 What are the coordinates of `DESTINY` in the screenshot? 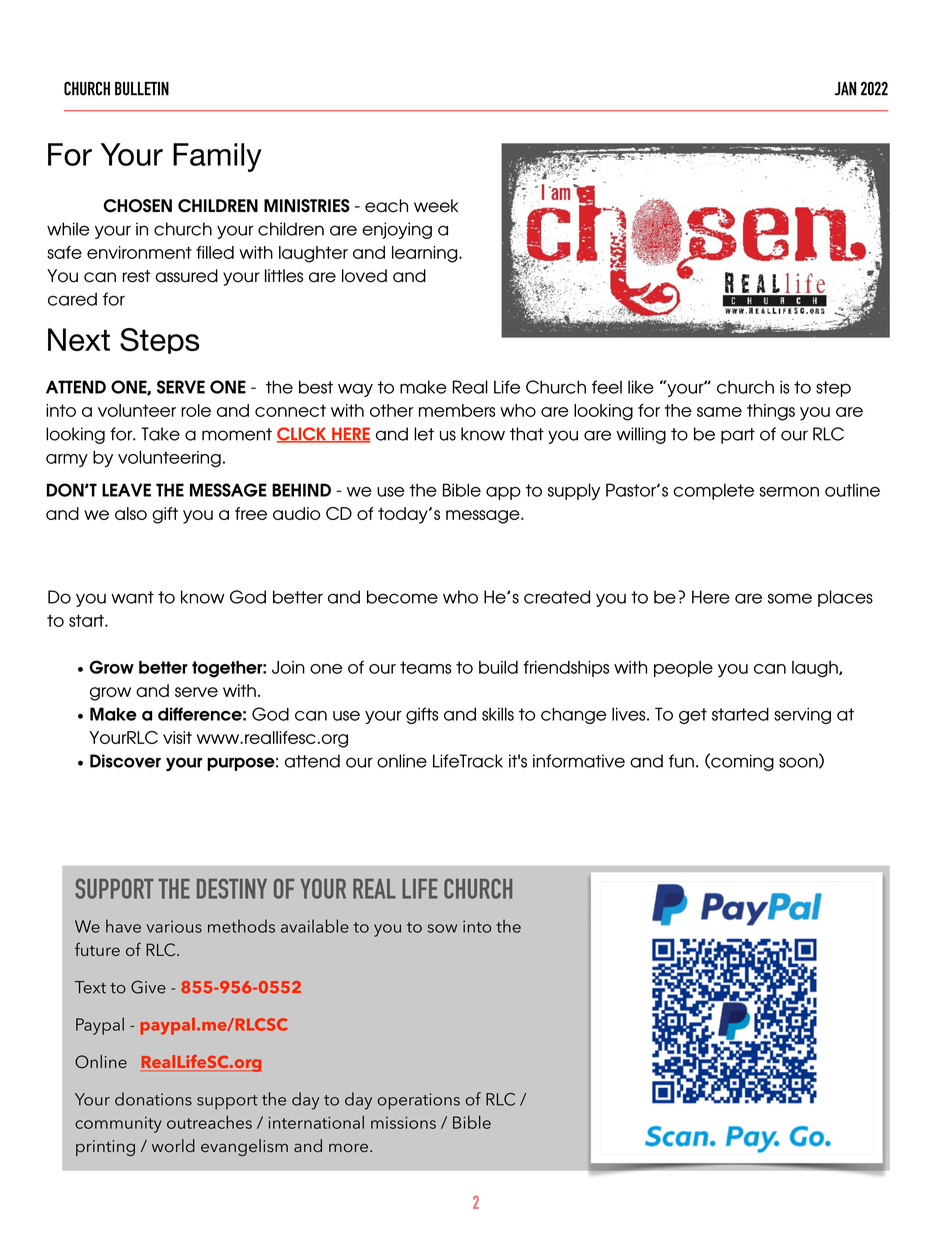 It's located at (232, 888).
